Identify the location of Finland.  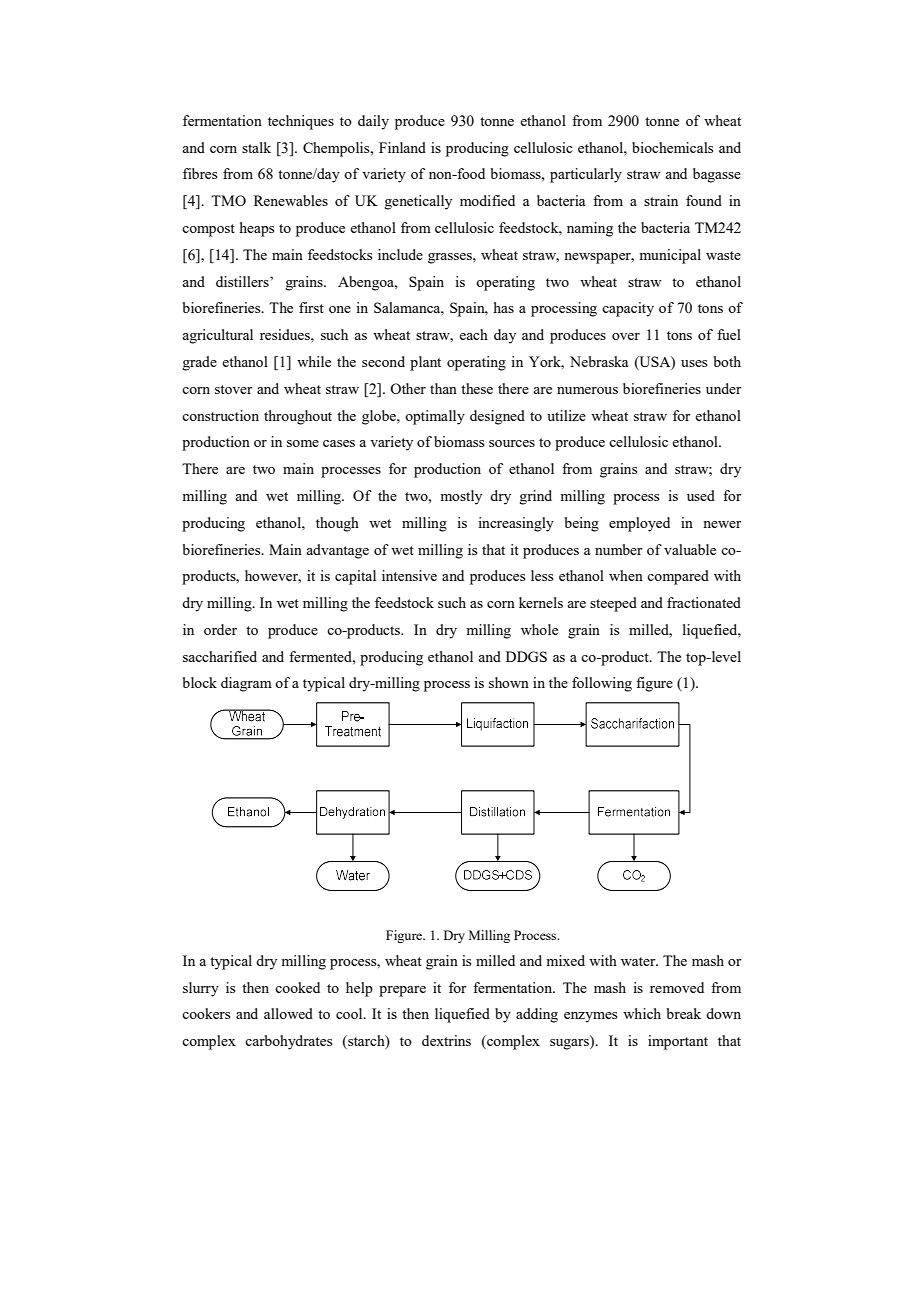
(402, 147).
